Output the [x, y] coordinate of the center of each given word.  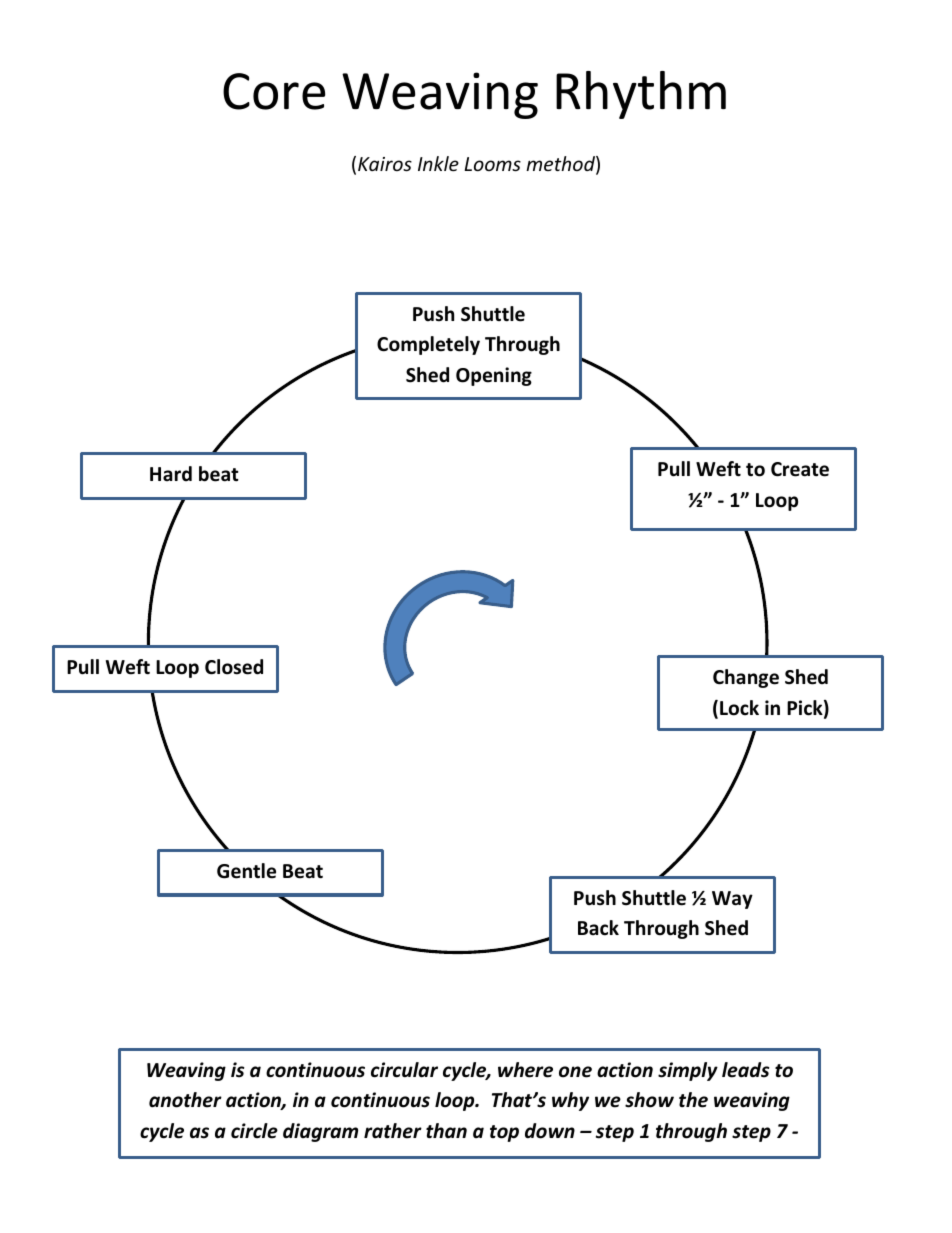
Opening [494, 376]
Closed [234, 667]
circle [254, 1131]
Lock [739, 708]
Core [274, 91]
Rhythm [641, 95]
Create [800, 469]
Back [598, 928]
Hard [171, 474]
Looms [492, 164]
